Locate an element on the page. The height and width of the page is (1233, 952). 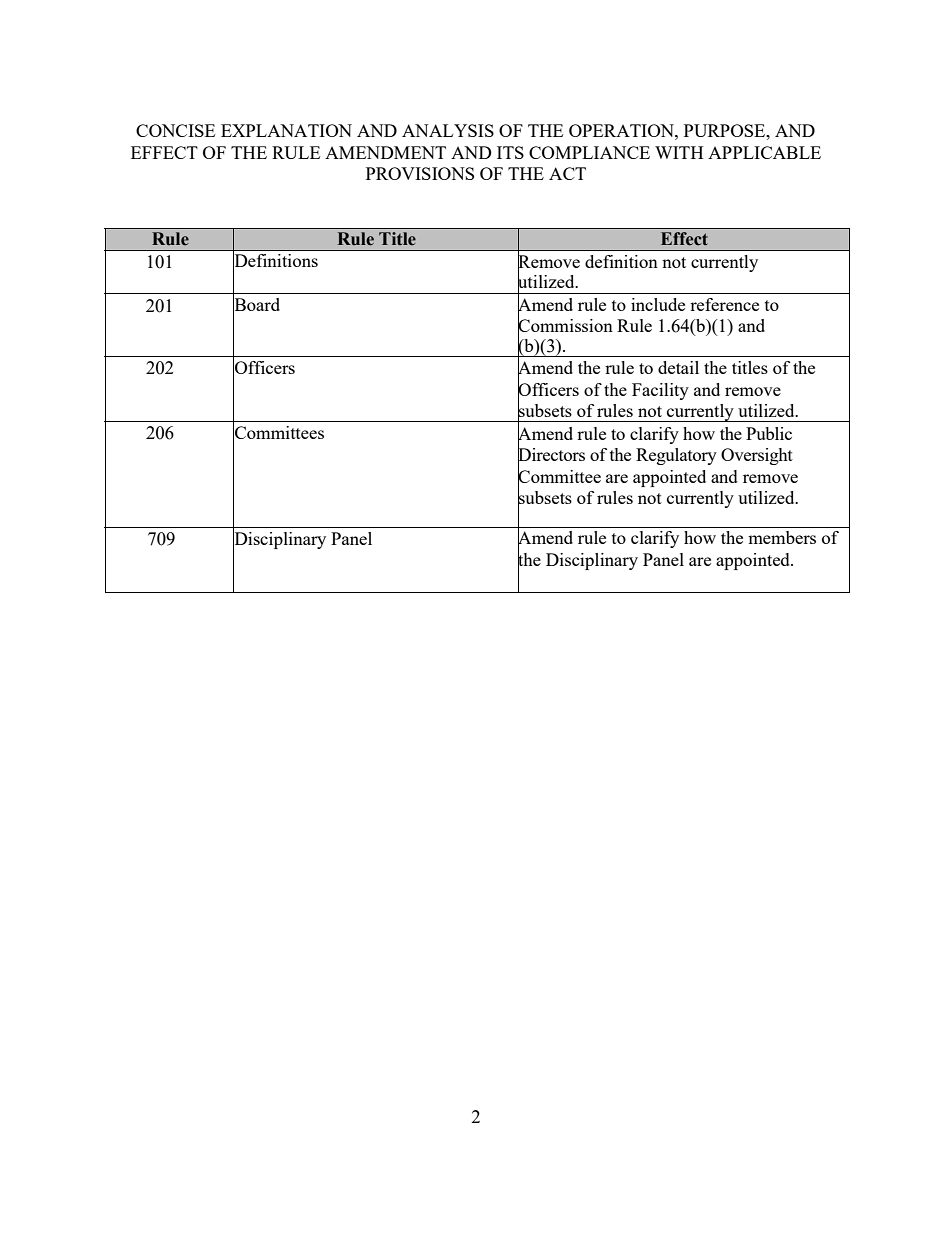
EXPLANATION is located at coordinates (286, 130).
